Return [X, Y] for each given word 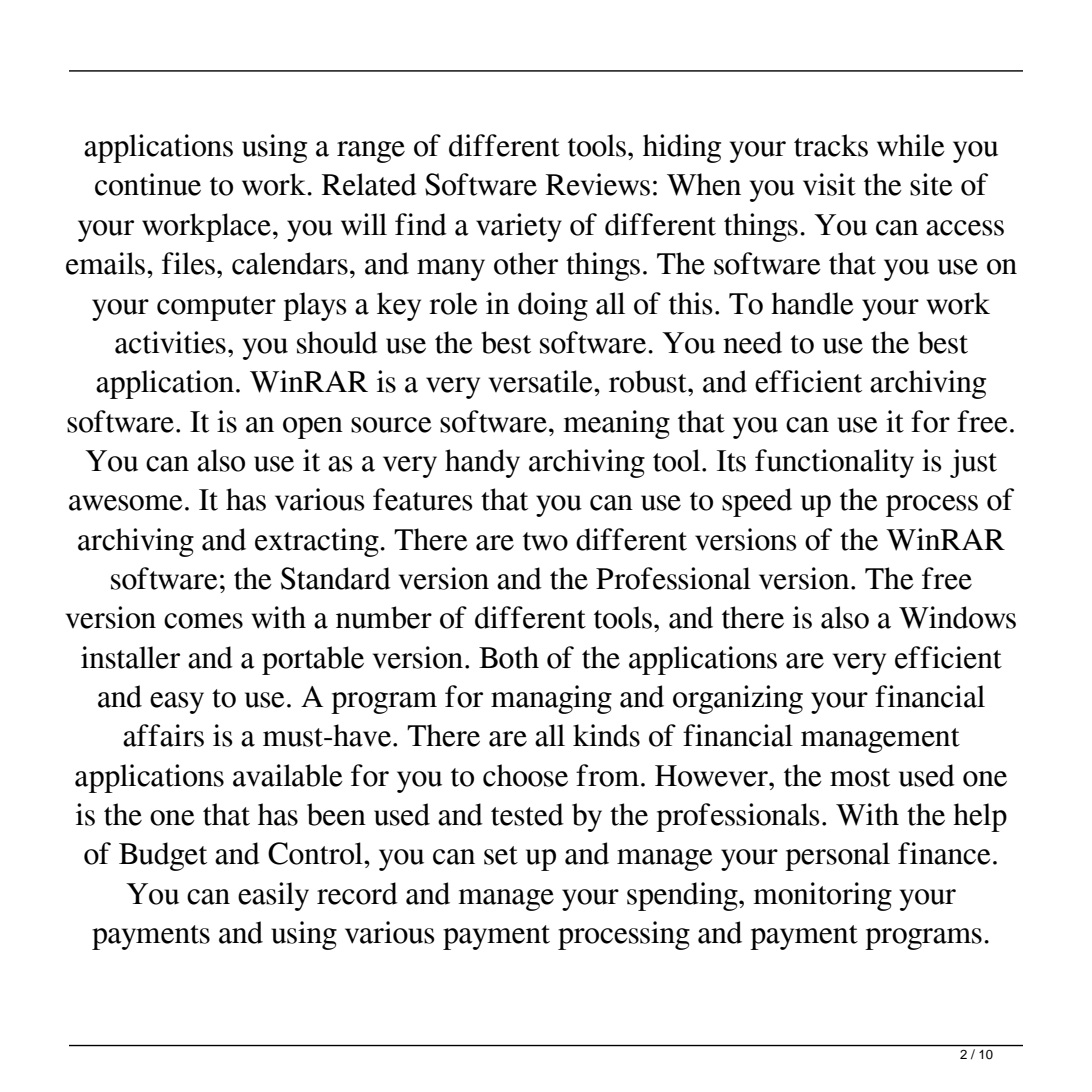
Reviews [598, 184]
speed [757, 502]
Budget [163, 856]
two [545, 541]
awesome [126, 503]
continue [148, 184]
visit [829, 184]
